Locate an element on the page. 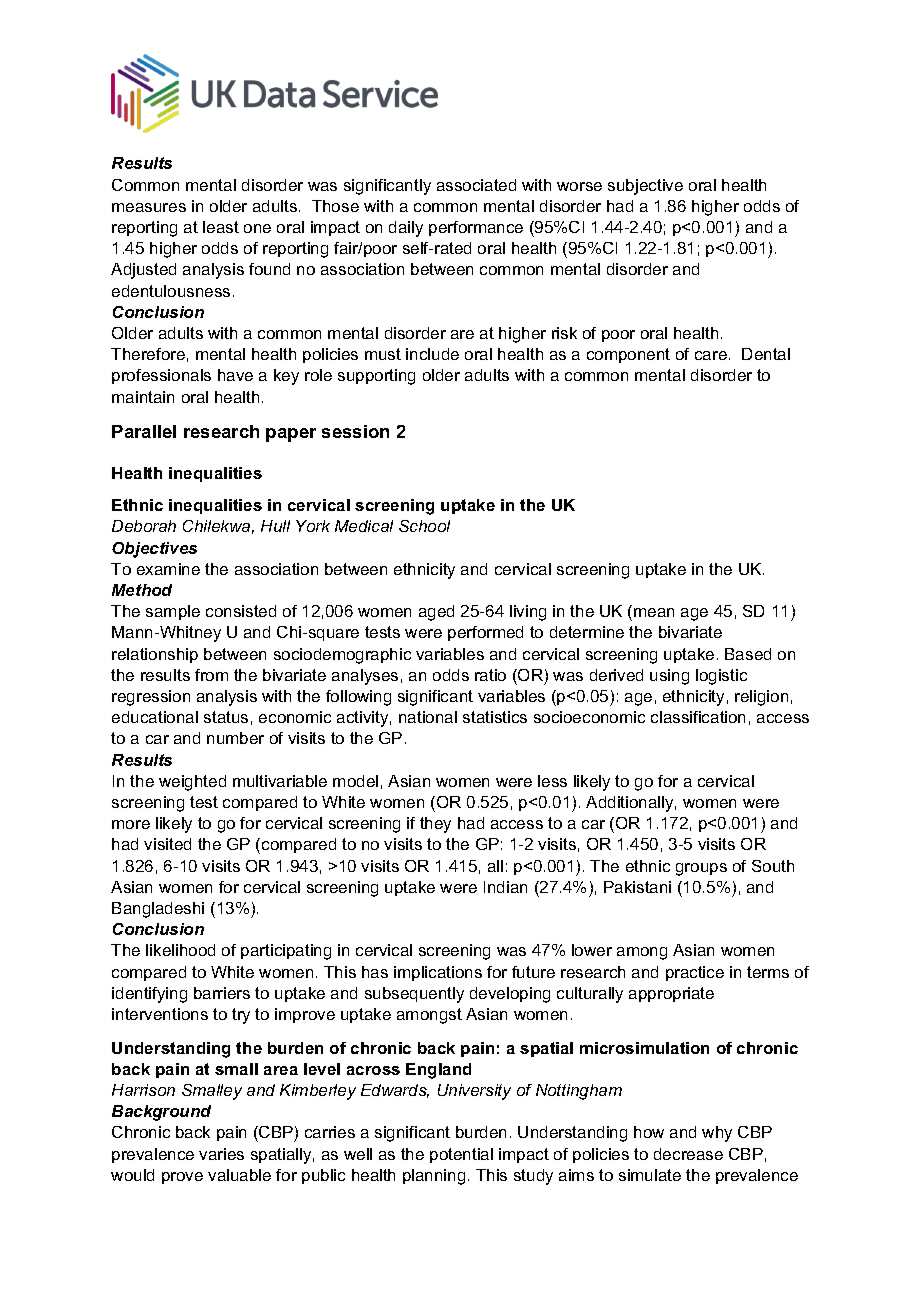  ratio is located at coordinates (490, 675).
